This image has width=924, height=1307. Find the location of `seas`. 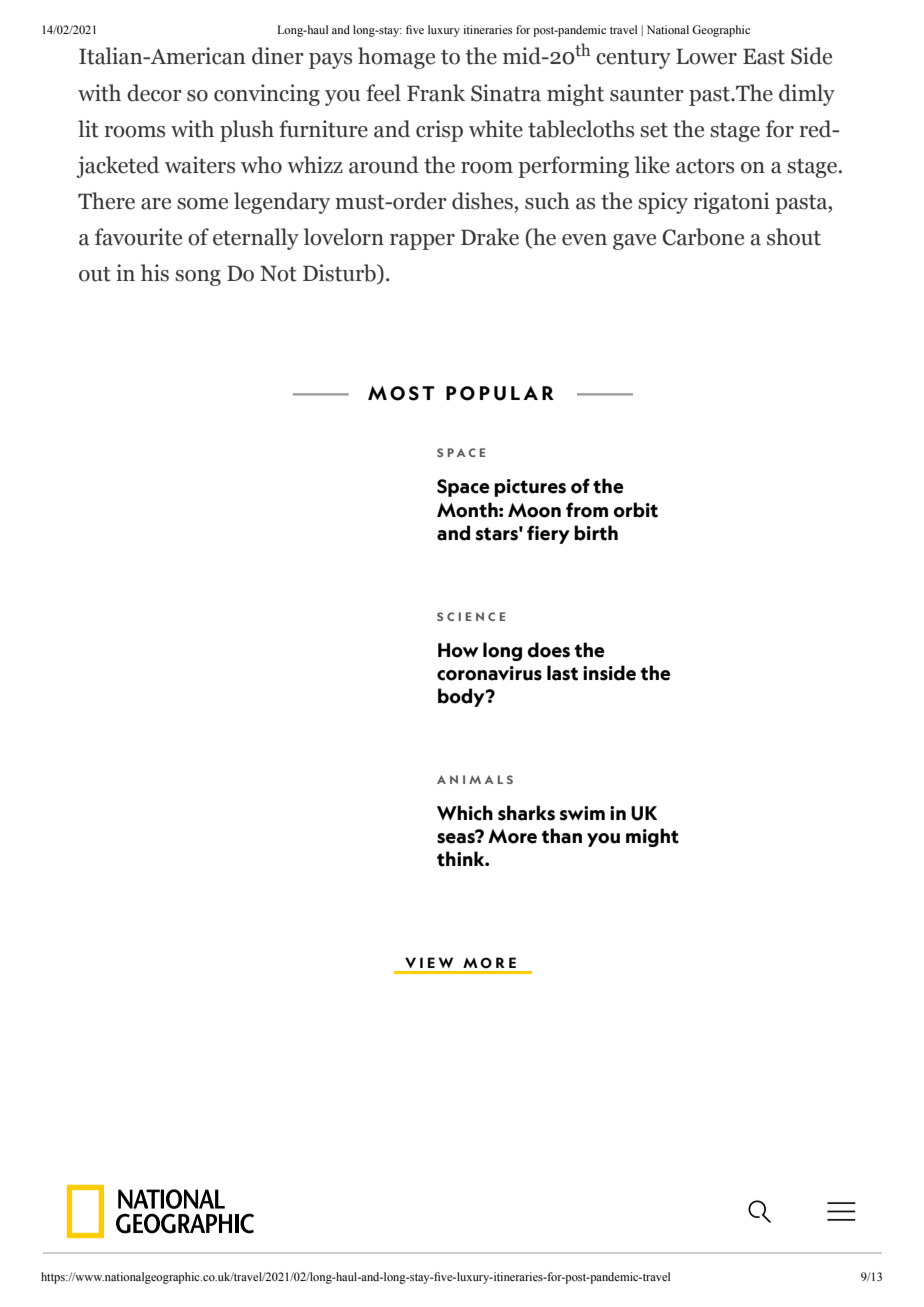

seas is located at coordinates (457, 837).
